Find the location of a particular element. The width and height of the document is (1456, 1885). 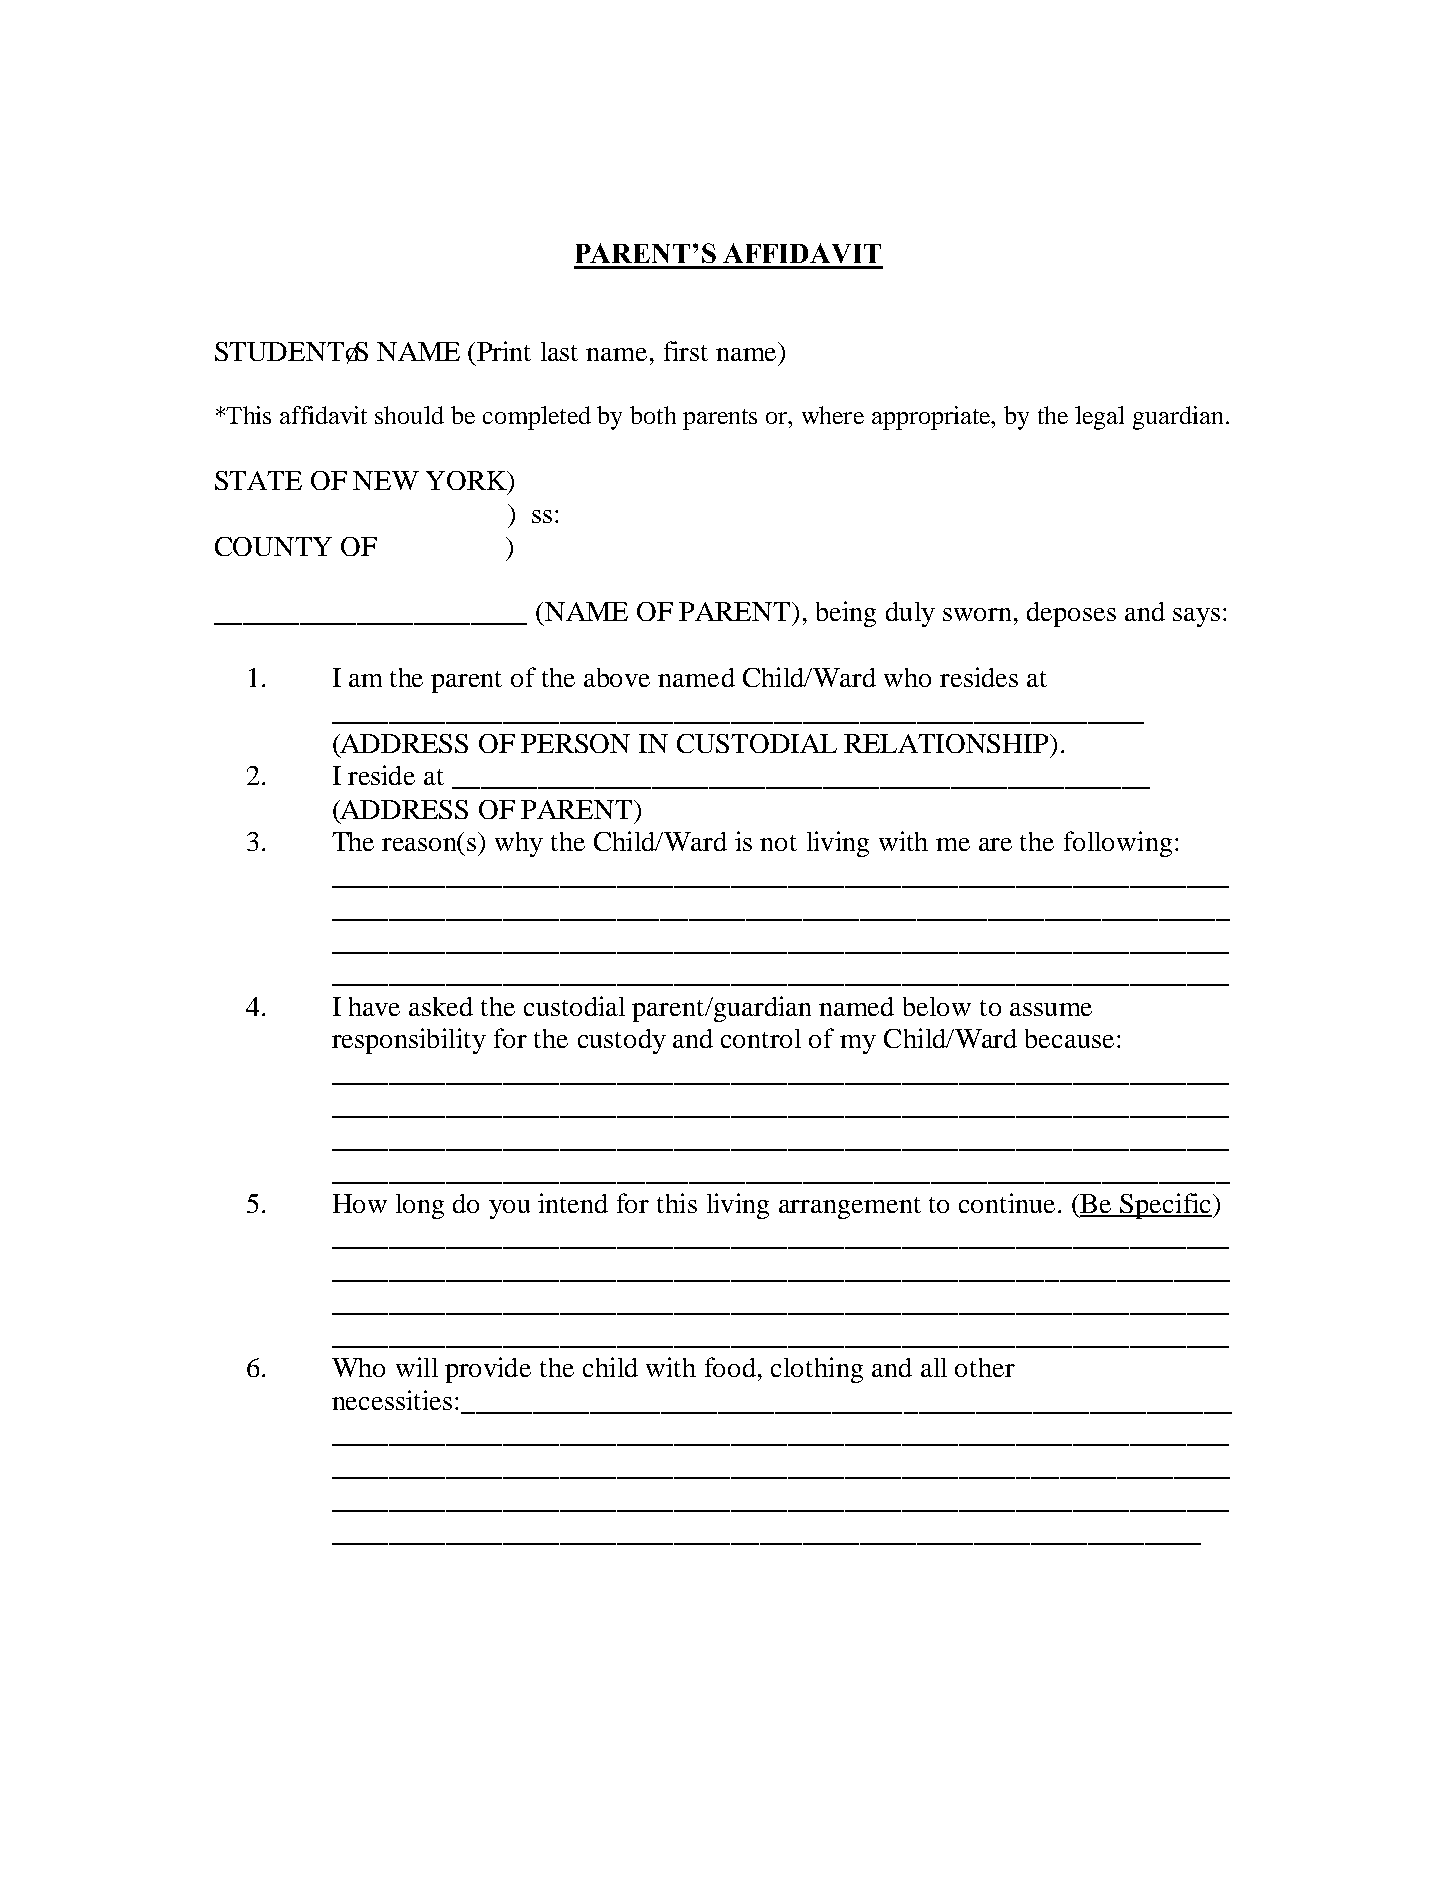

should is located at coordinates (409, 415).
